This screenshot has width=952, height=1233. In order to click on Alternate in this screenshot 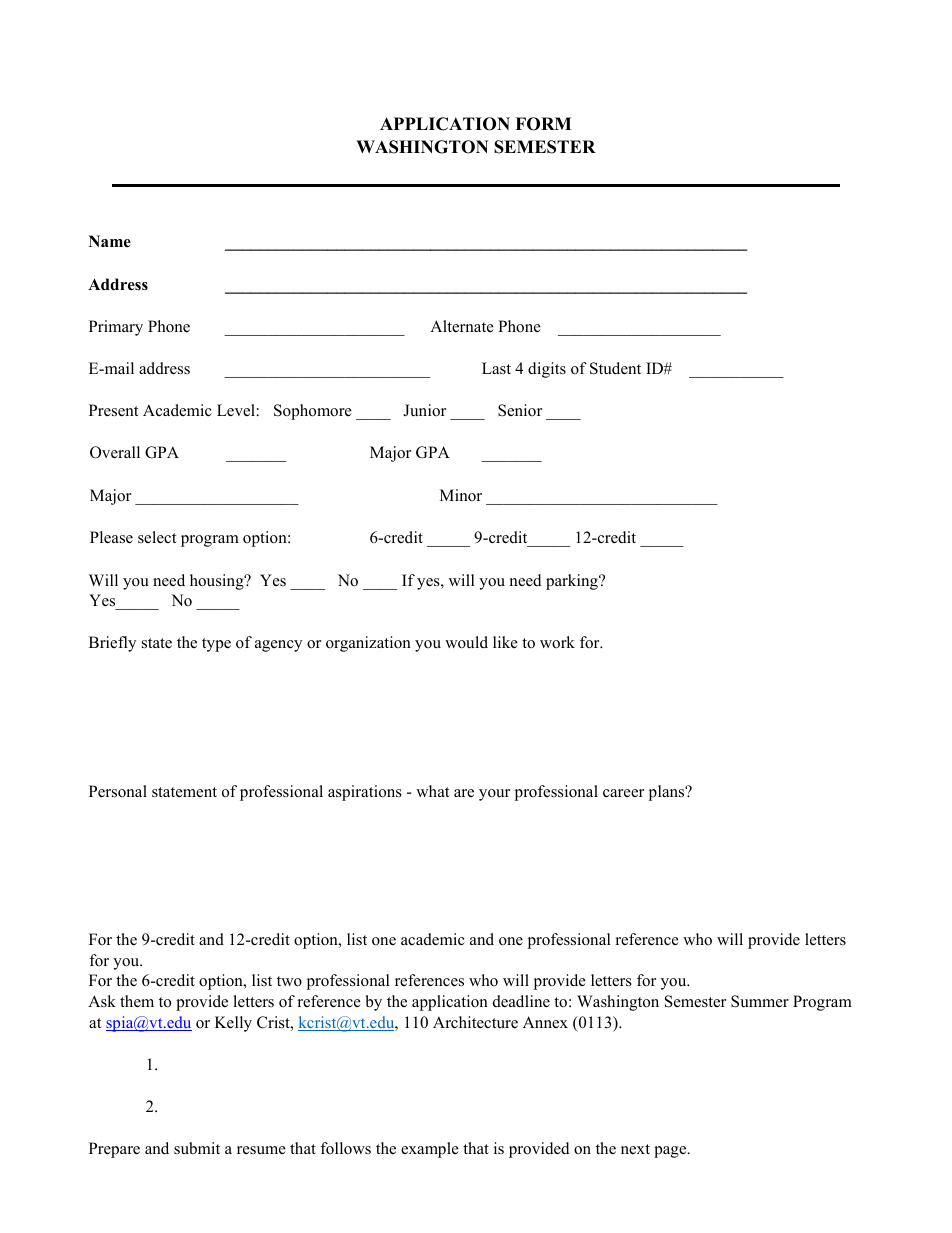, I will do `click(462, 326)`.
